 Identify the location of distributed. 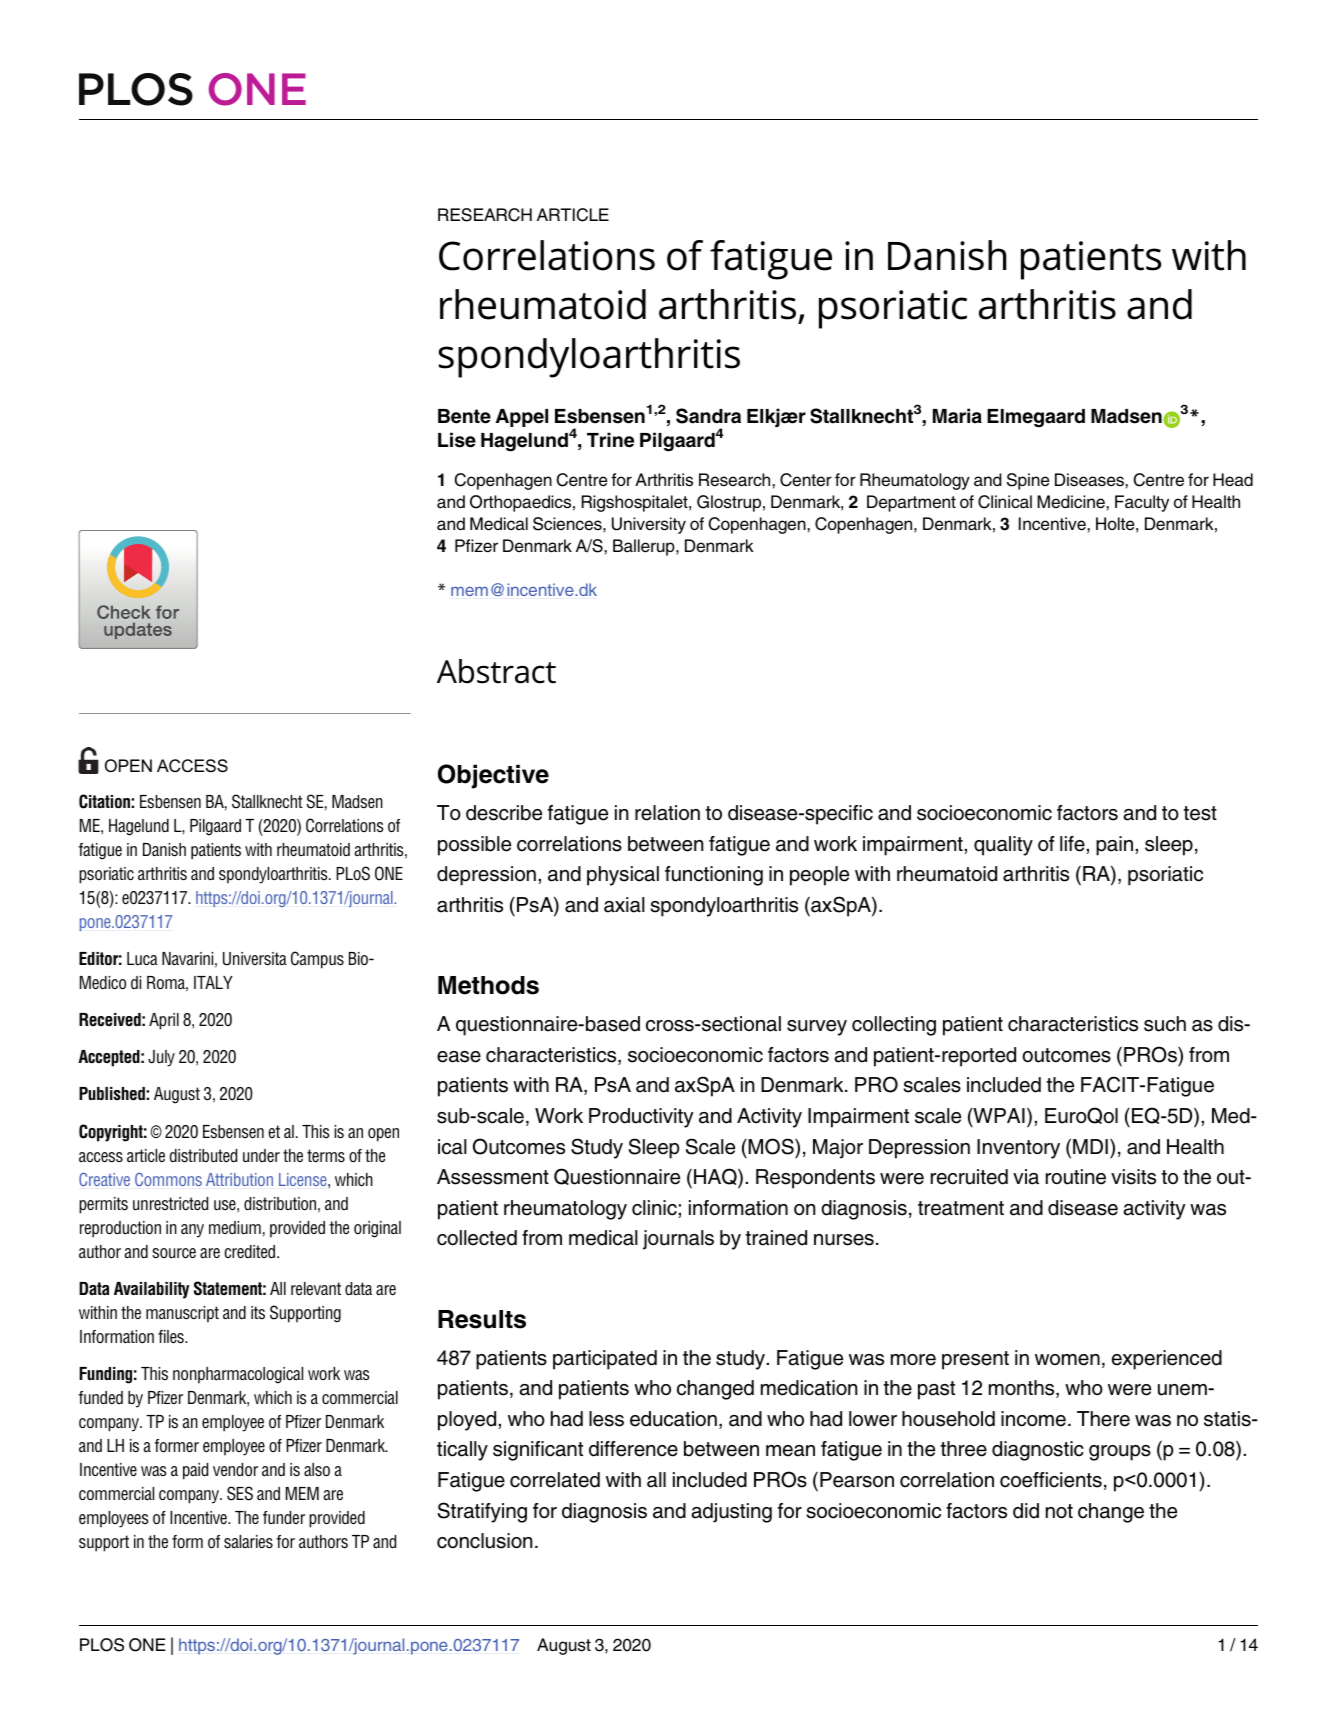
(203, 1156).
